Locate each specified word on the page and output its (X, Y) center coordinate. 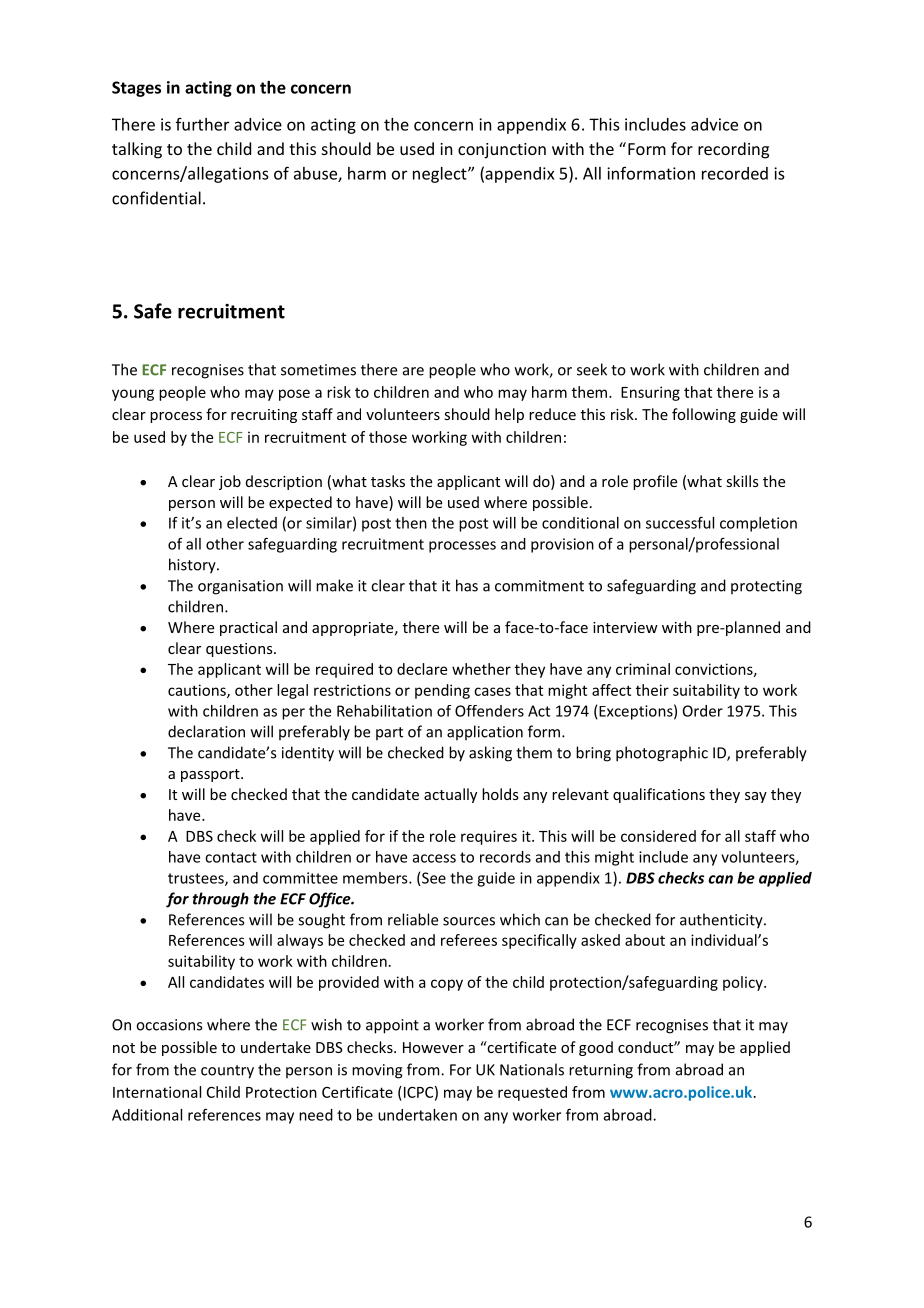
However (433, 1047)
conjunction (502, 151)
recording (733, 150)
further (202, 124)
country (227, 1072)
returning (601, 1071)
